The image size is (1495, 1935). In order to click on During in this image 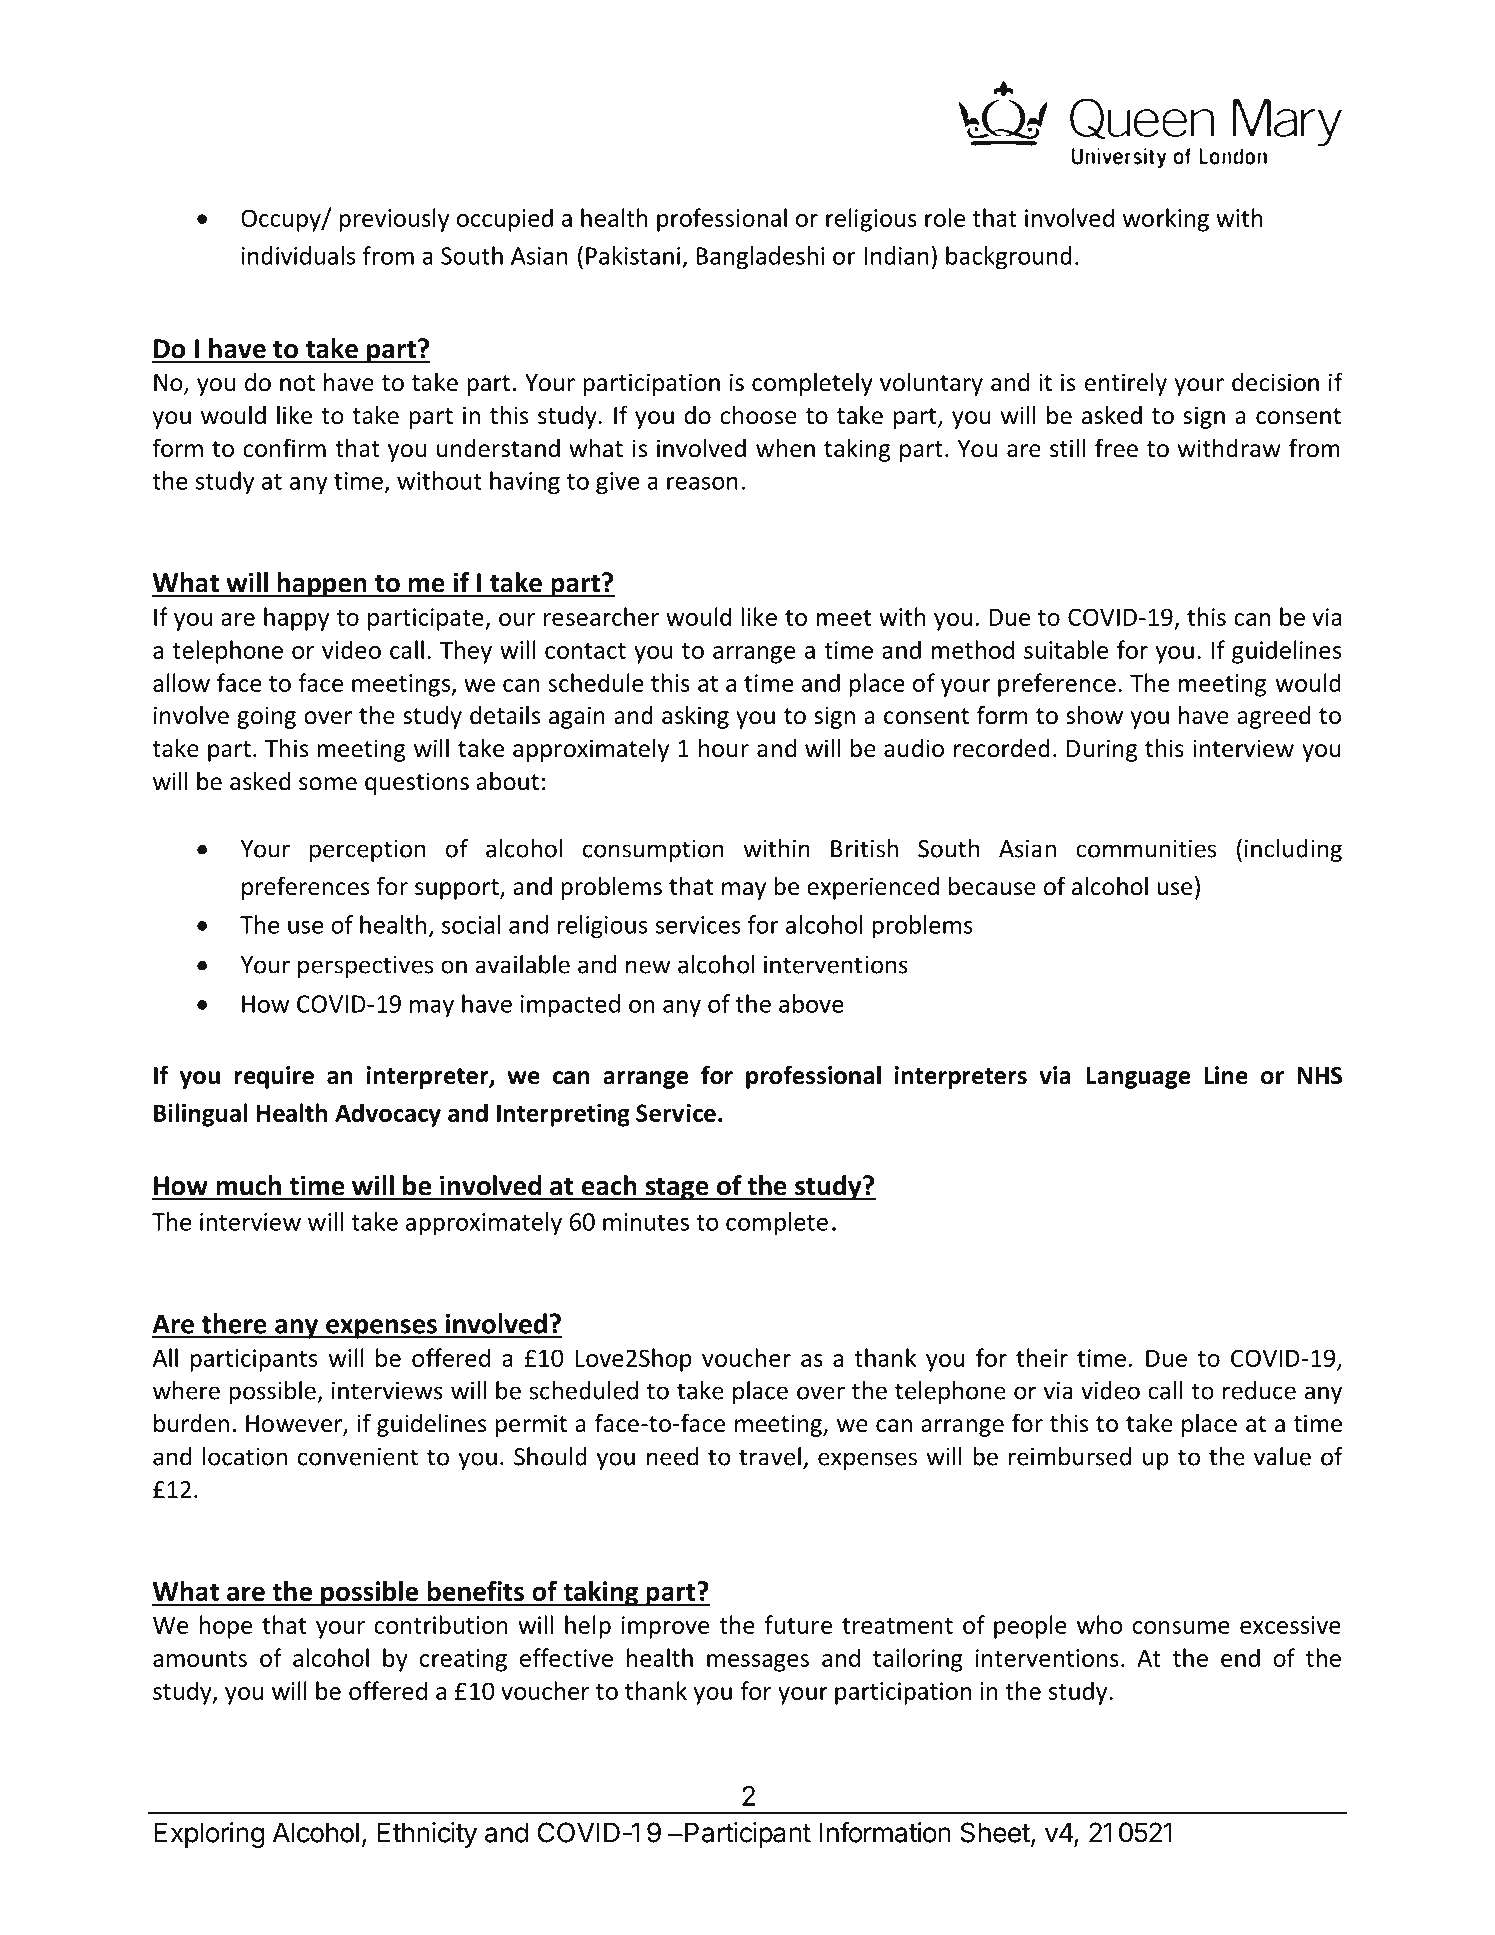, I will do `click(1102, 750)`.
